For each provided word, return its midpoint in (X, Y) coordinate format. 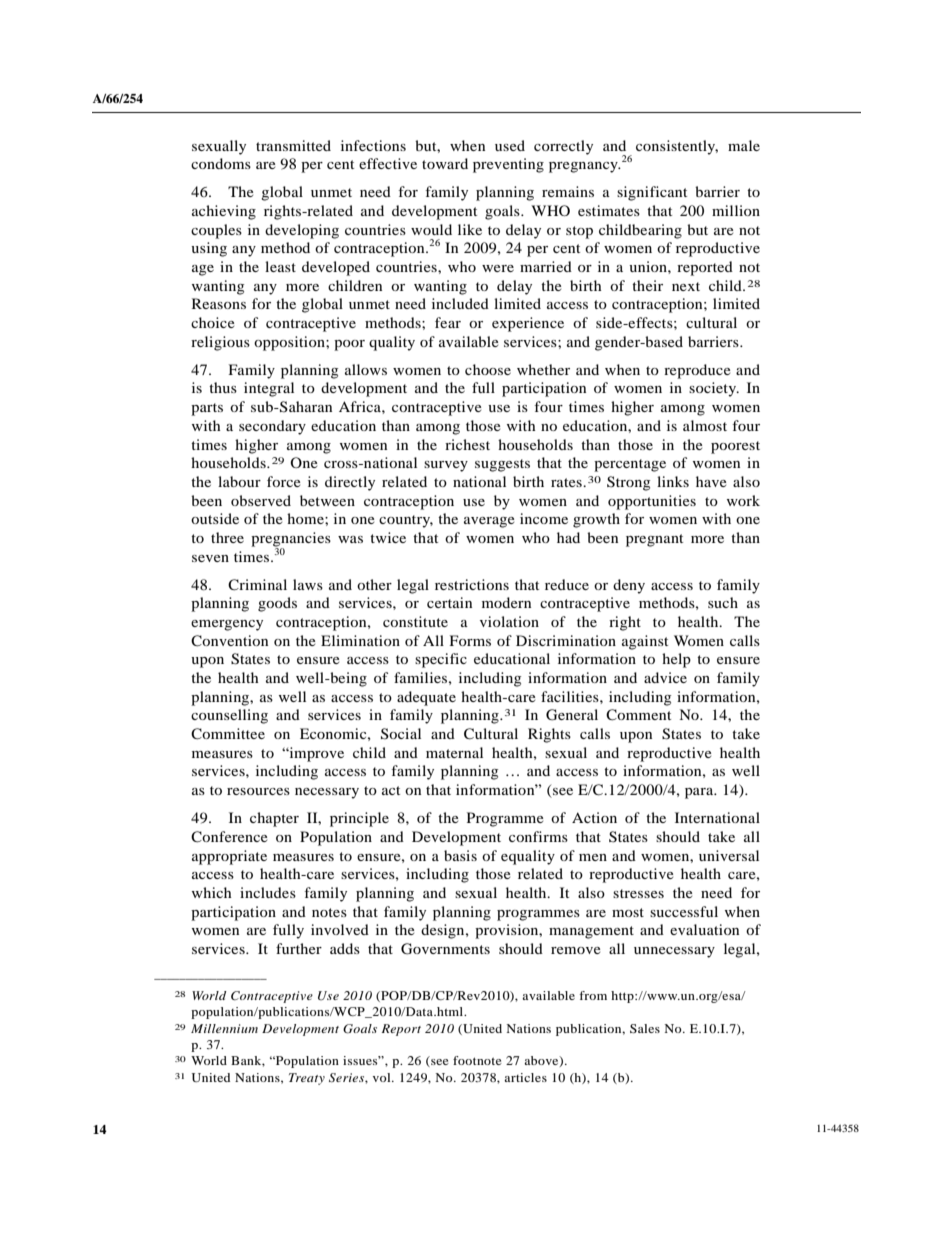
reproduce (697, 371)
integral (269, 389)
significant (652, 193)
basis (460, 855)
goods (277, 604)
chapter (274, 819)
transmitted (293, 145)
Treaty (307, 1079)
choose (488, 369)
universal (729, 855)
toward (445, 163)
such (723, 602)
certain (449, 602)
